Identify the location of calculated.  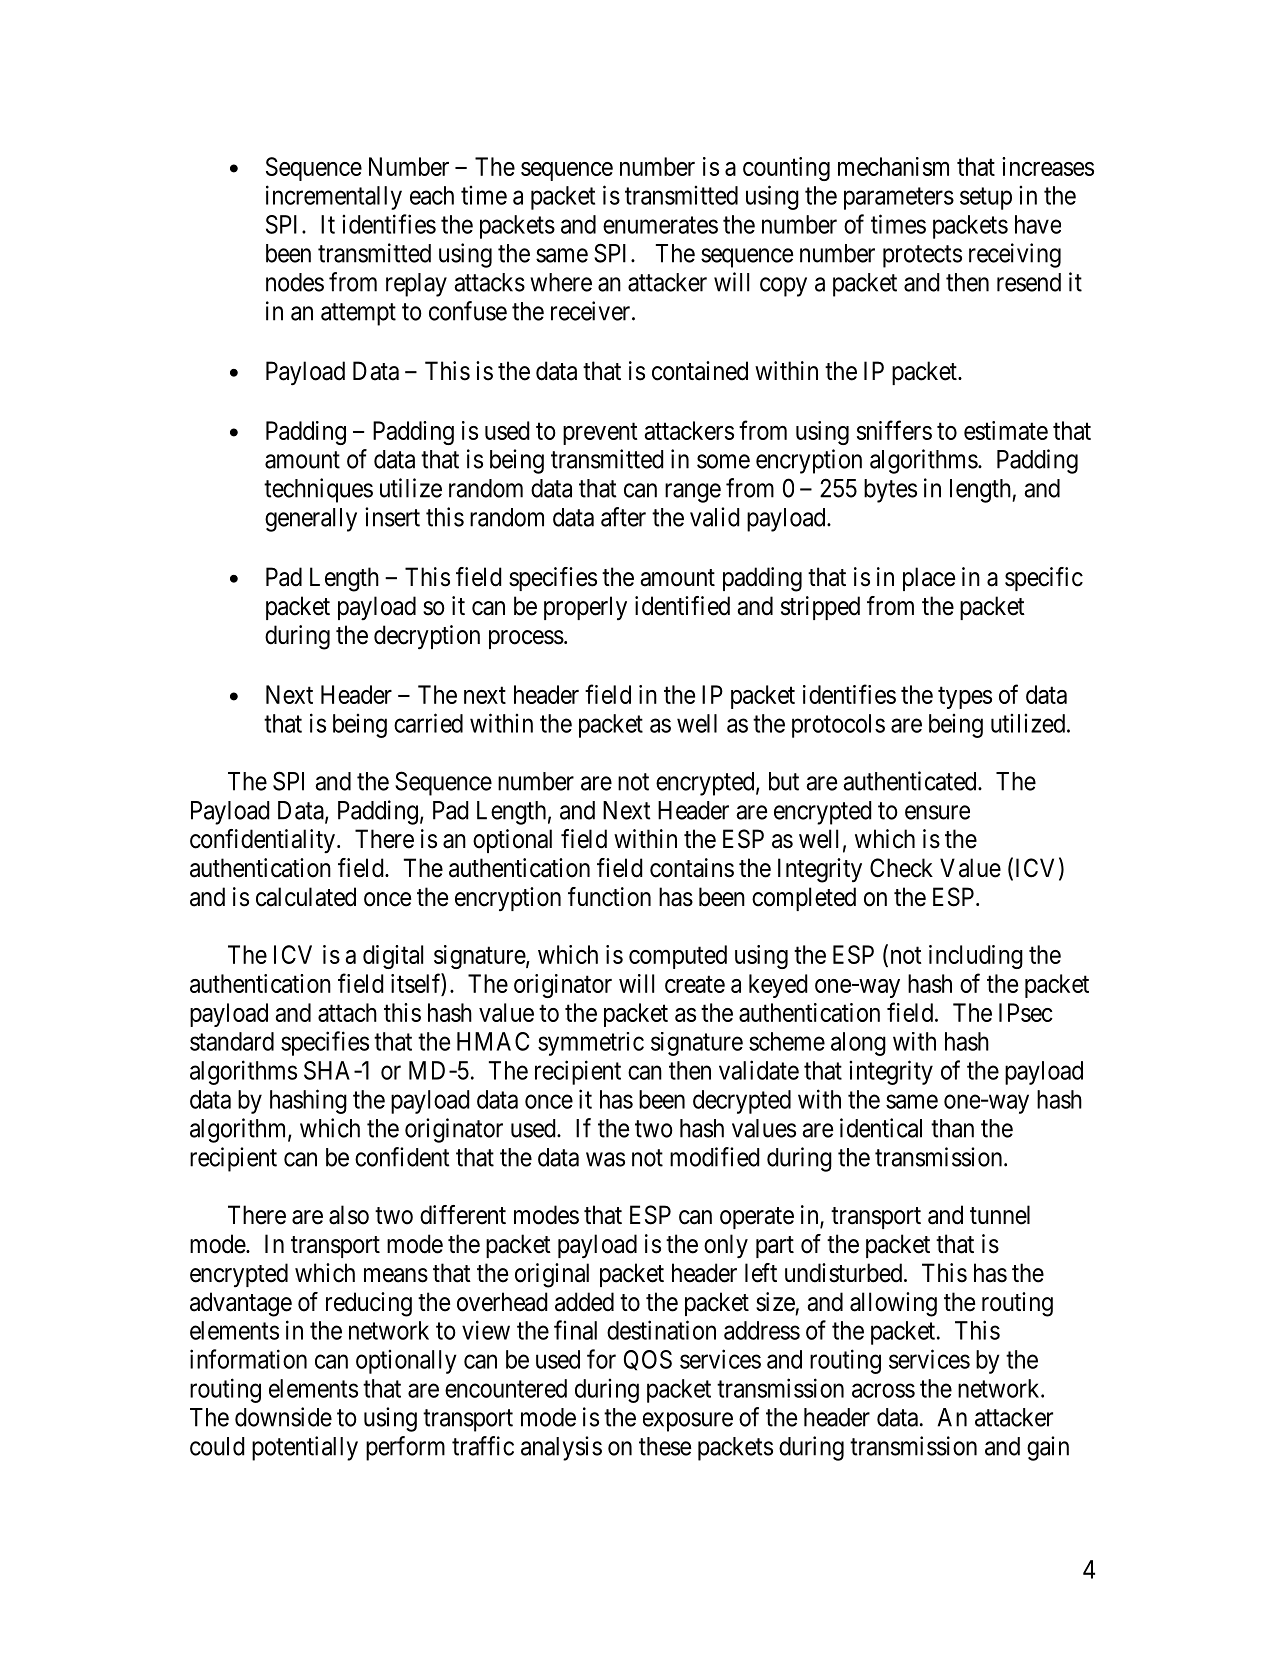
(306, 897).
